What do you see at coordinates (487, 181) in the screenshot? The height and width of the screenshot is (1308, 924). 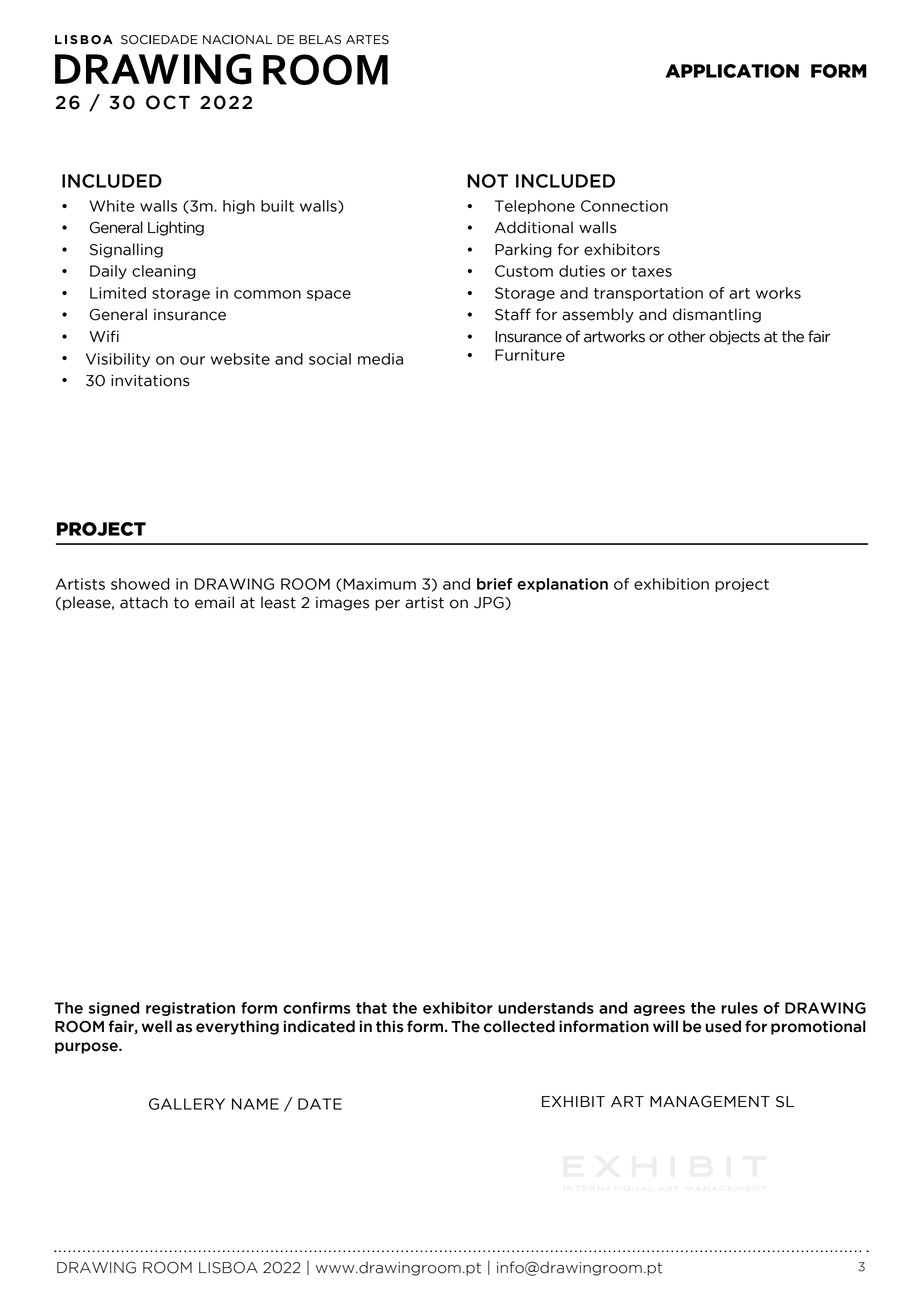 I see `NOT` at bounding box center [487, 181].
